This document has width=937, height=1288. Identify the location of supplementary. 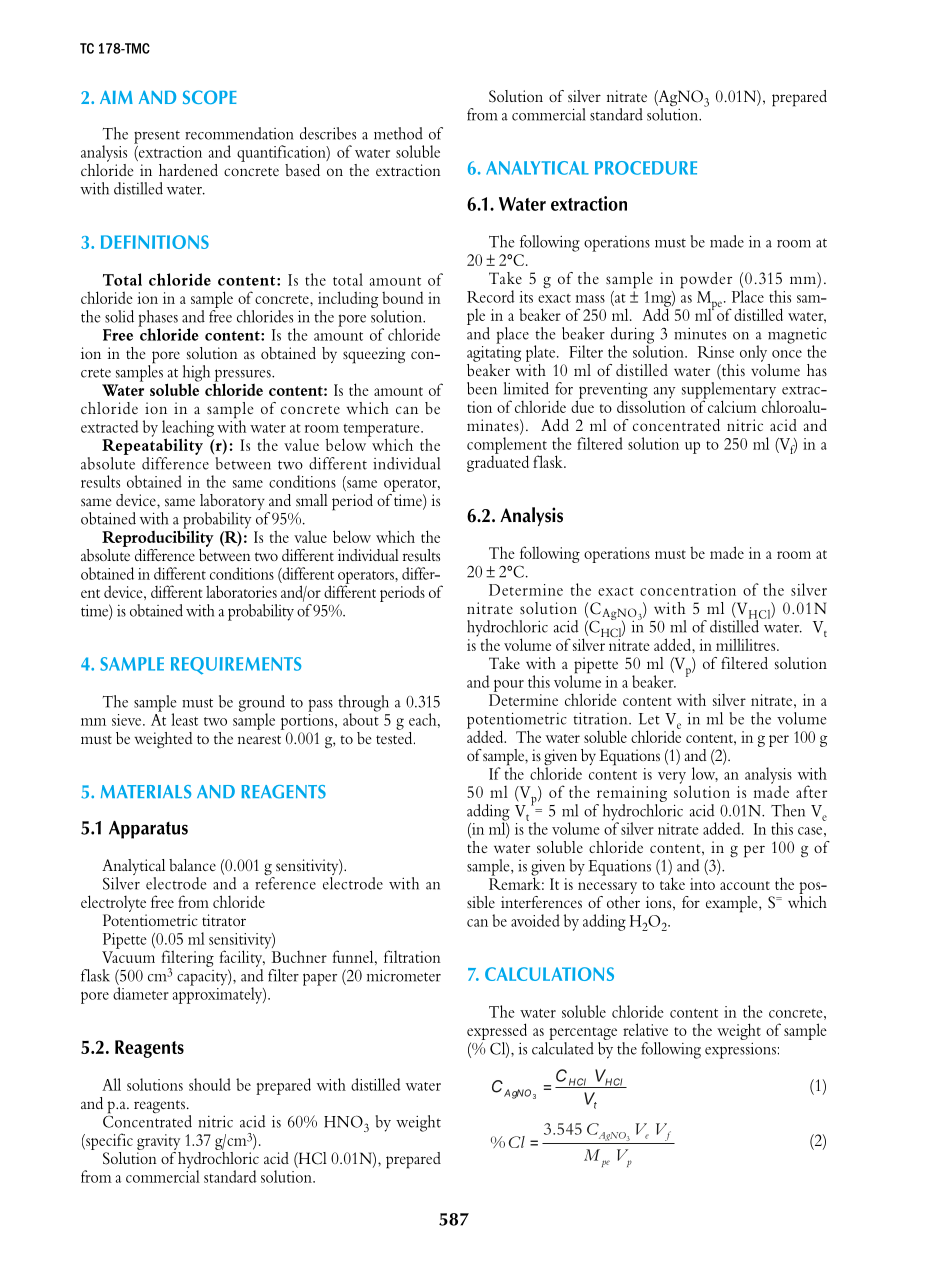
(730, 391).
